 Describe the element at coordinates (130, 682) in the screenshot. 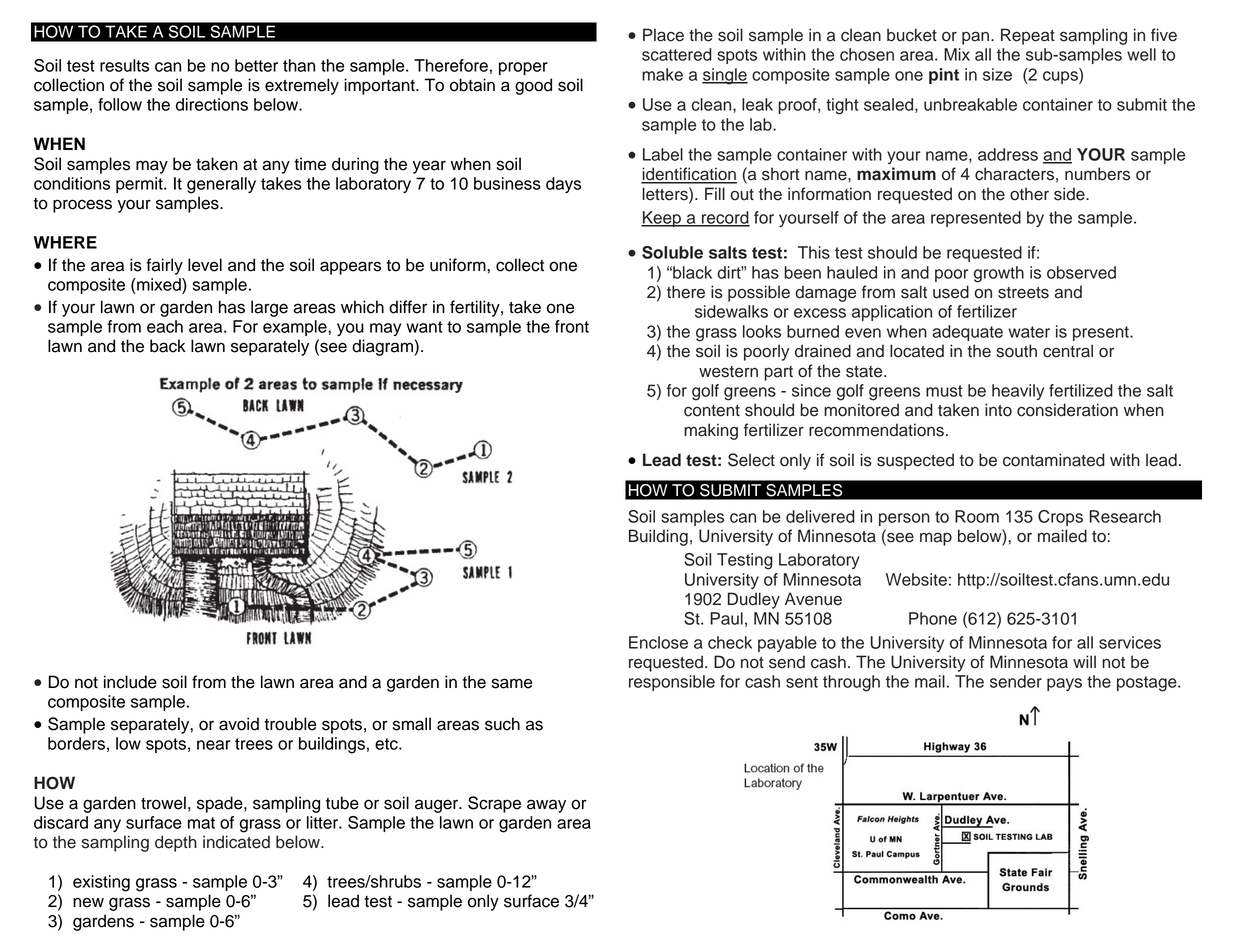

I see `include` at that location.
